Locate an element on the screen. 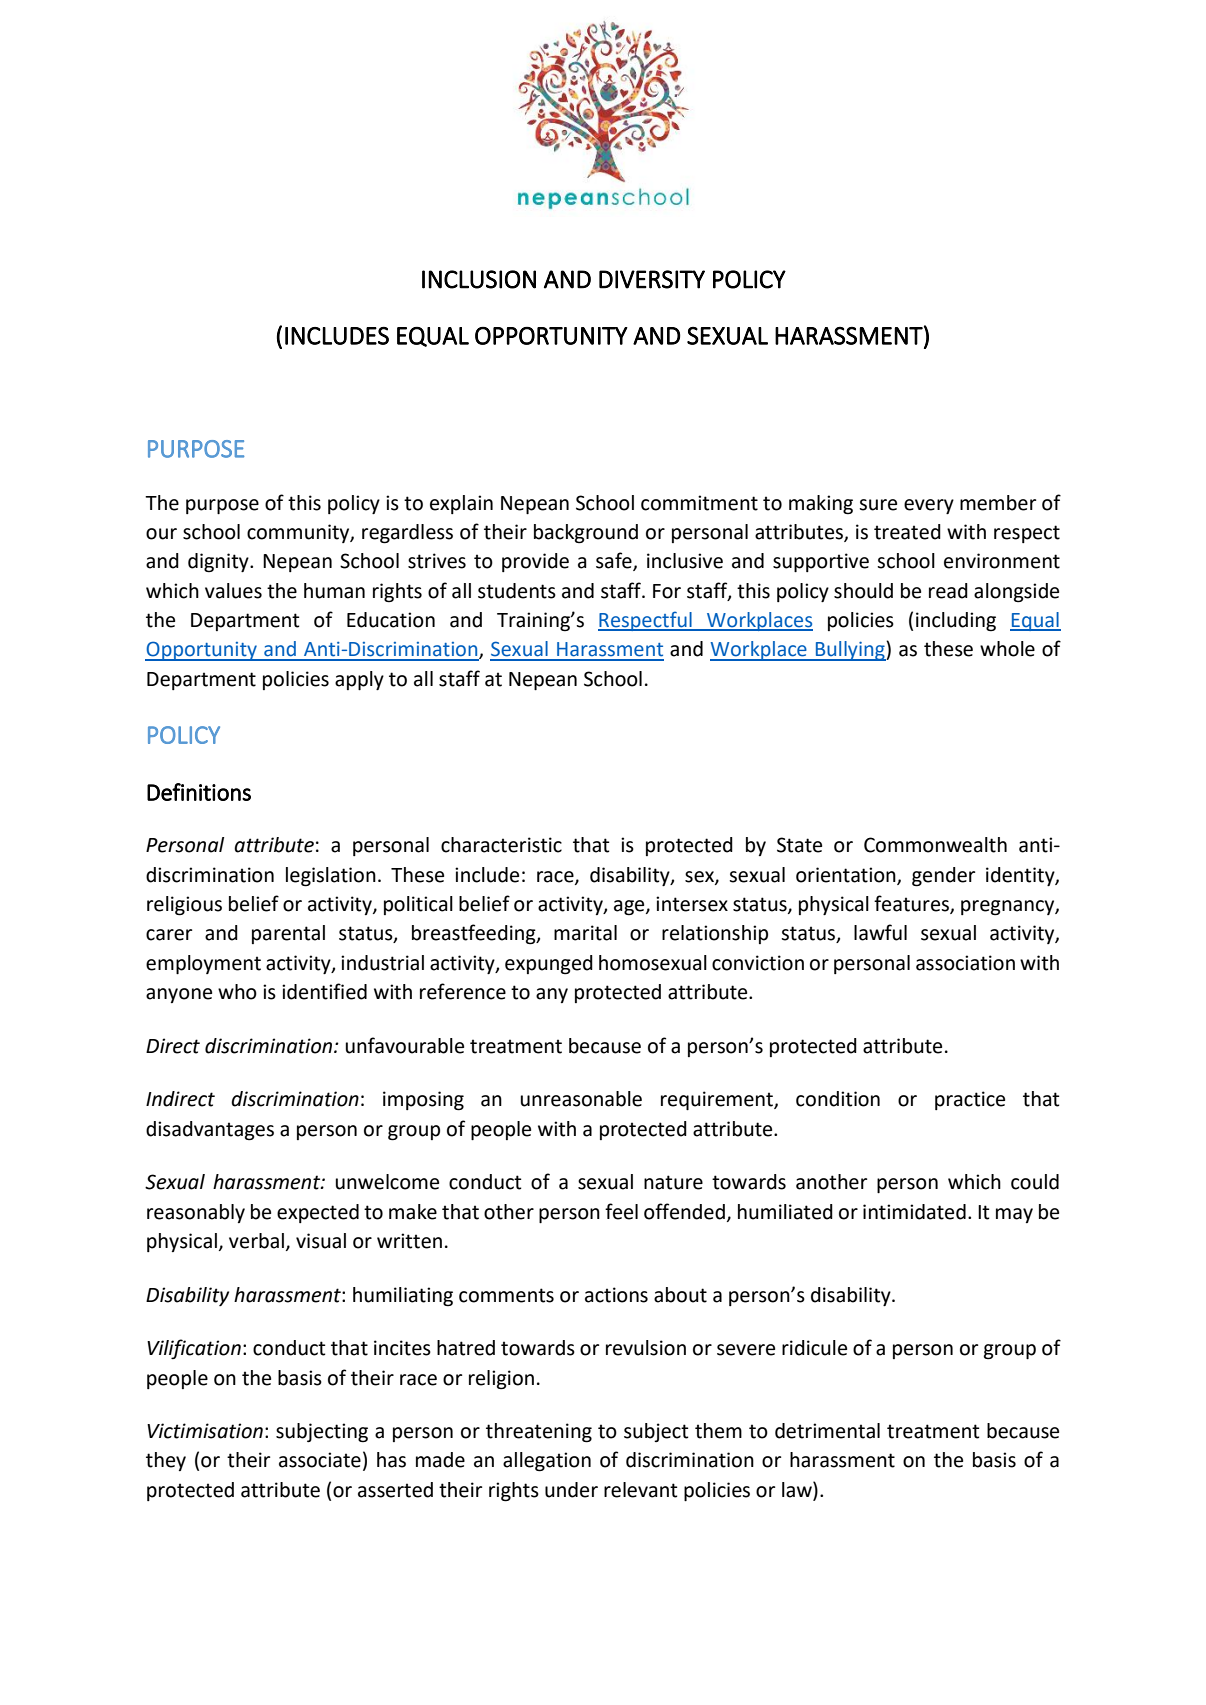 This screenshot has width=1206, height=1705. parental is located at coordinates (288, 934).
